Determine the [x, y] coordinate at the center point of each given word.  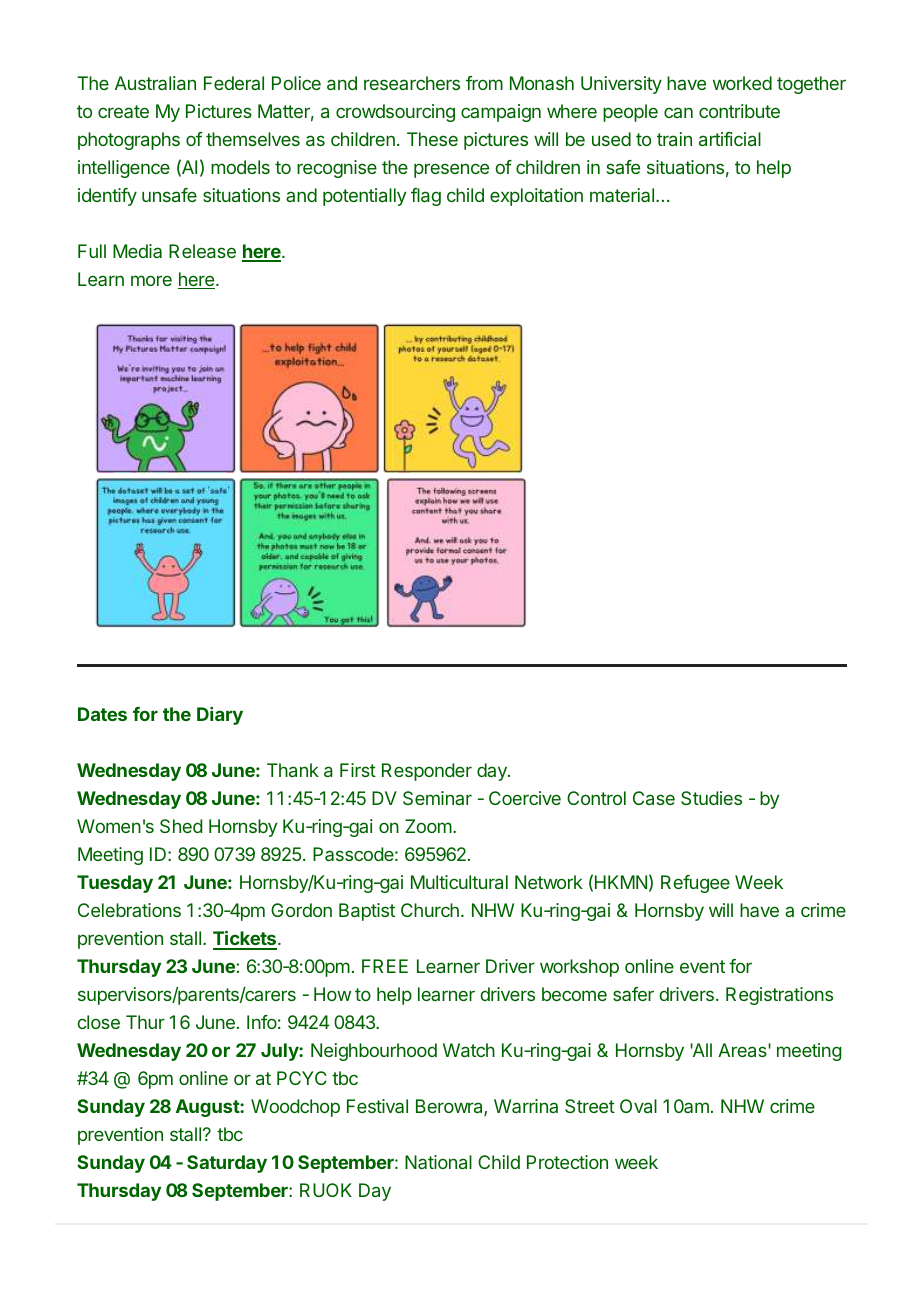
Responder [427, 772]
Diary [220, 716]
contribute [739, 111]
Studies [711, 798]
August [208, 1108]
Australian [155, 83]
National [438, 1162]
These [432, 139]
